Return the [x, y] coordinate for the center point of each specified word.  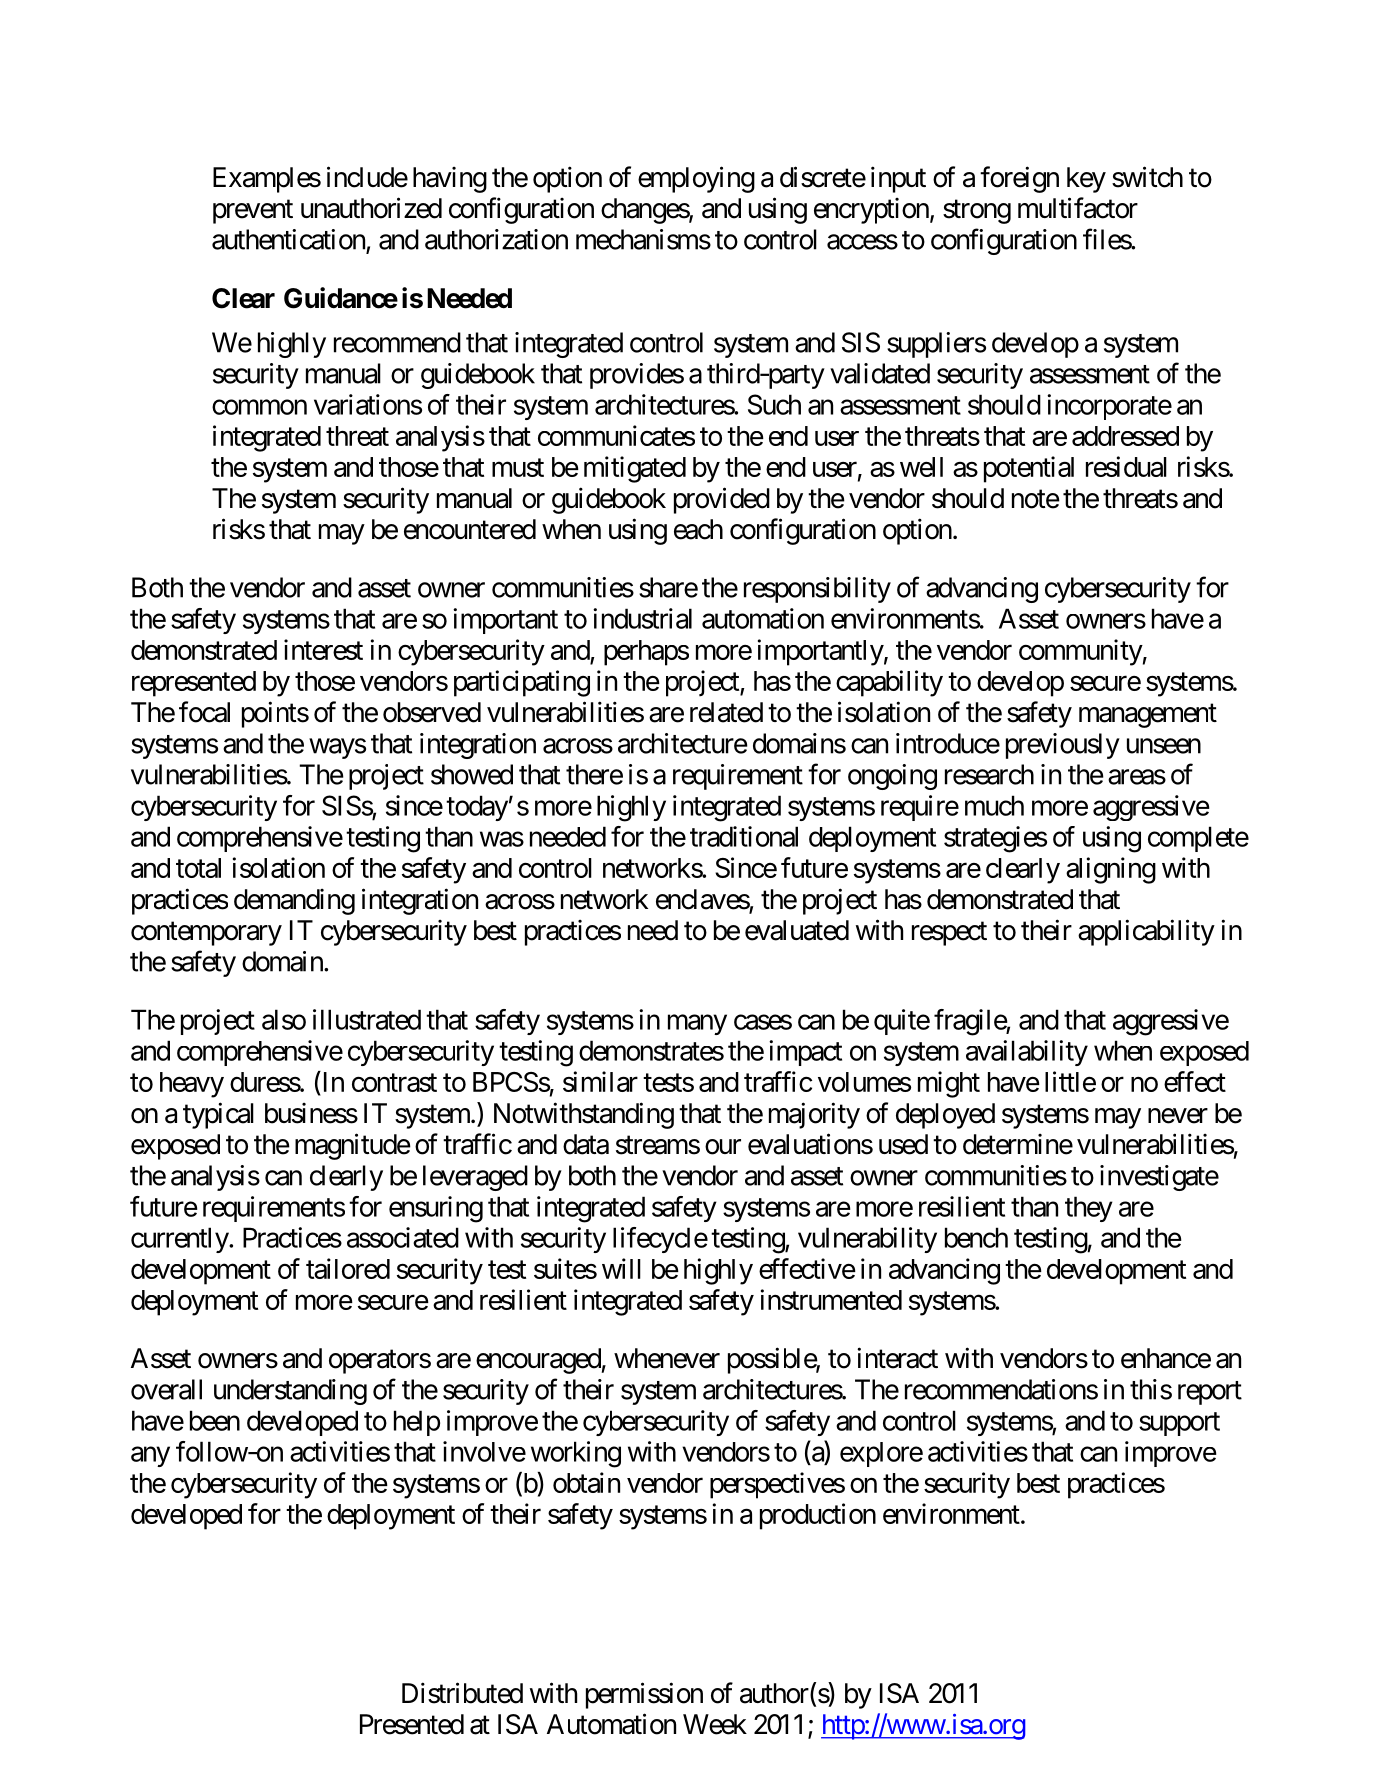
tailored [348, 1268]
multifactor [1078, 208]
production [818, 1516]
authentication [288, 239]
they [1089, 1209]
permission [644, 1695]
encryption [871, 211]
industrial [642, 618]
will [621, 1268]
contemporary [206, 934]
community [1081, 652]
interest [323, 649]
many [697, 1025]
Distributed [462, 1693]
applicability [1146, 932]
